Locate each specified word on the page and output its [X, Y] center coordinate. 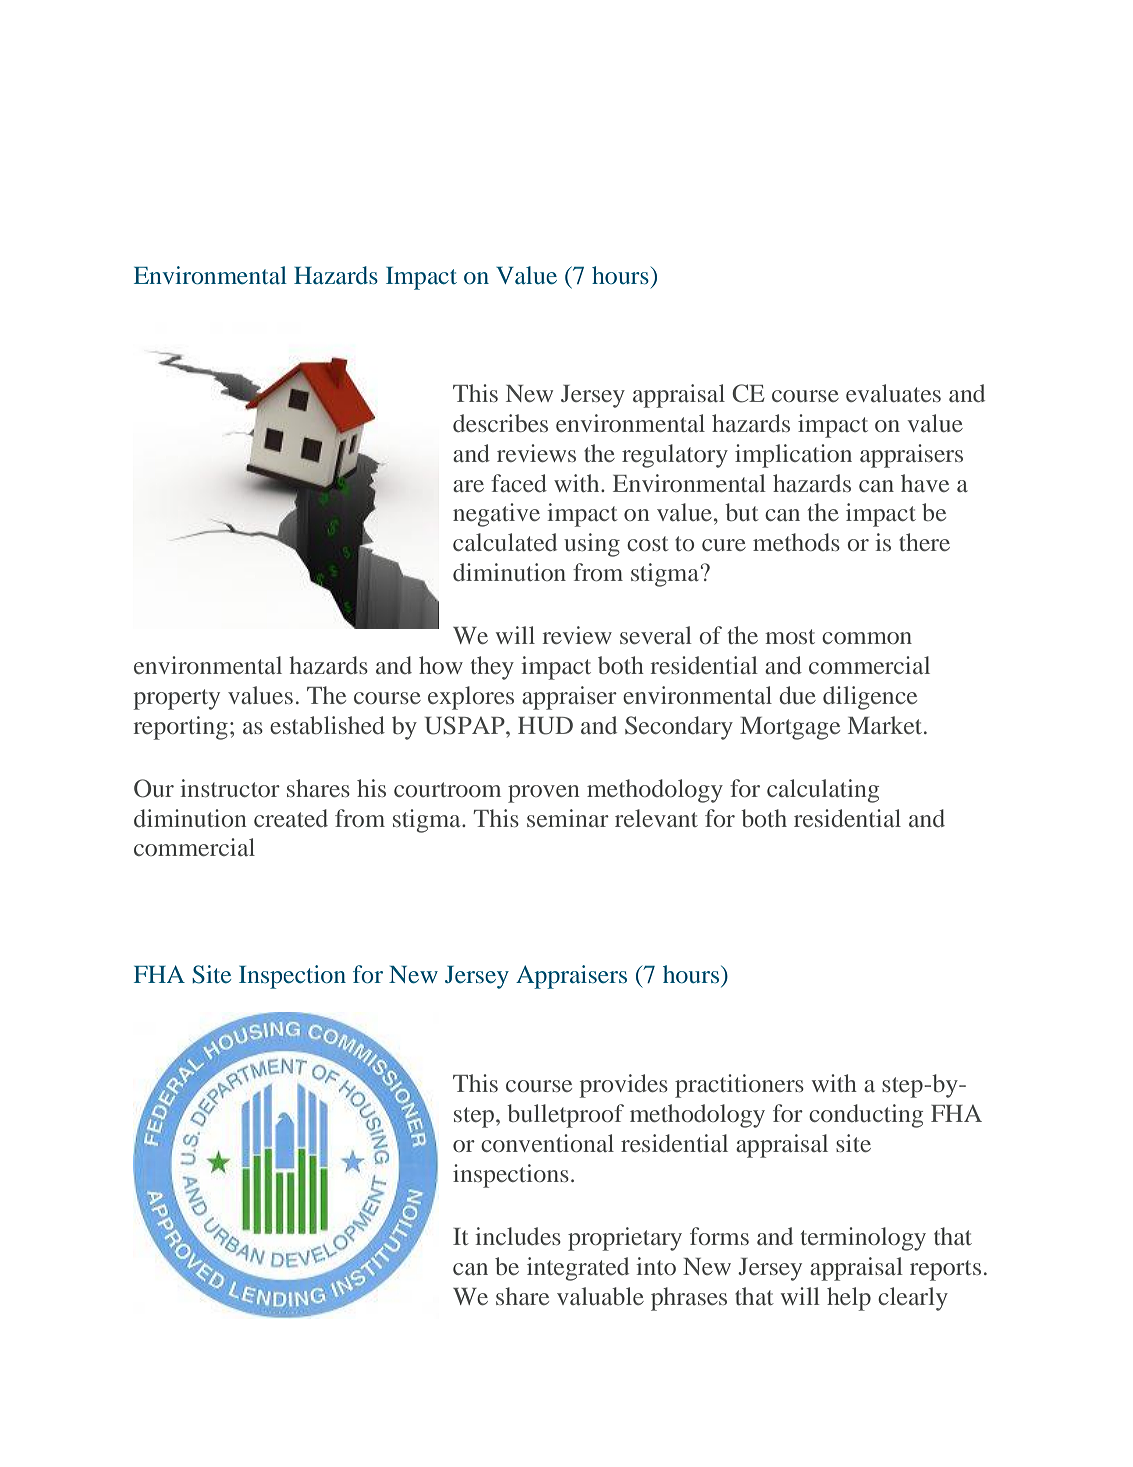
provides [623, 1086]
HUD [545, 726]
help [849, 1299]
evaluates [893, 393]
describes [500, 423]
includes [518, 1236]
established [327, 725]
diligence [870, 698]
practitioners [739, 1086]
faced [519, 483]
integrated [578, 1269]
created [291, 818]
